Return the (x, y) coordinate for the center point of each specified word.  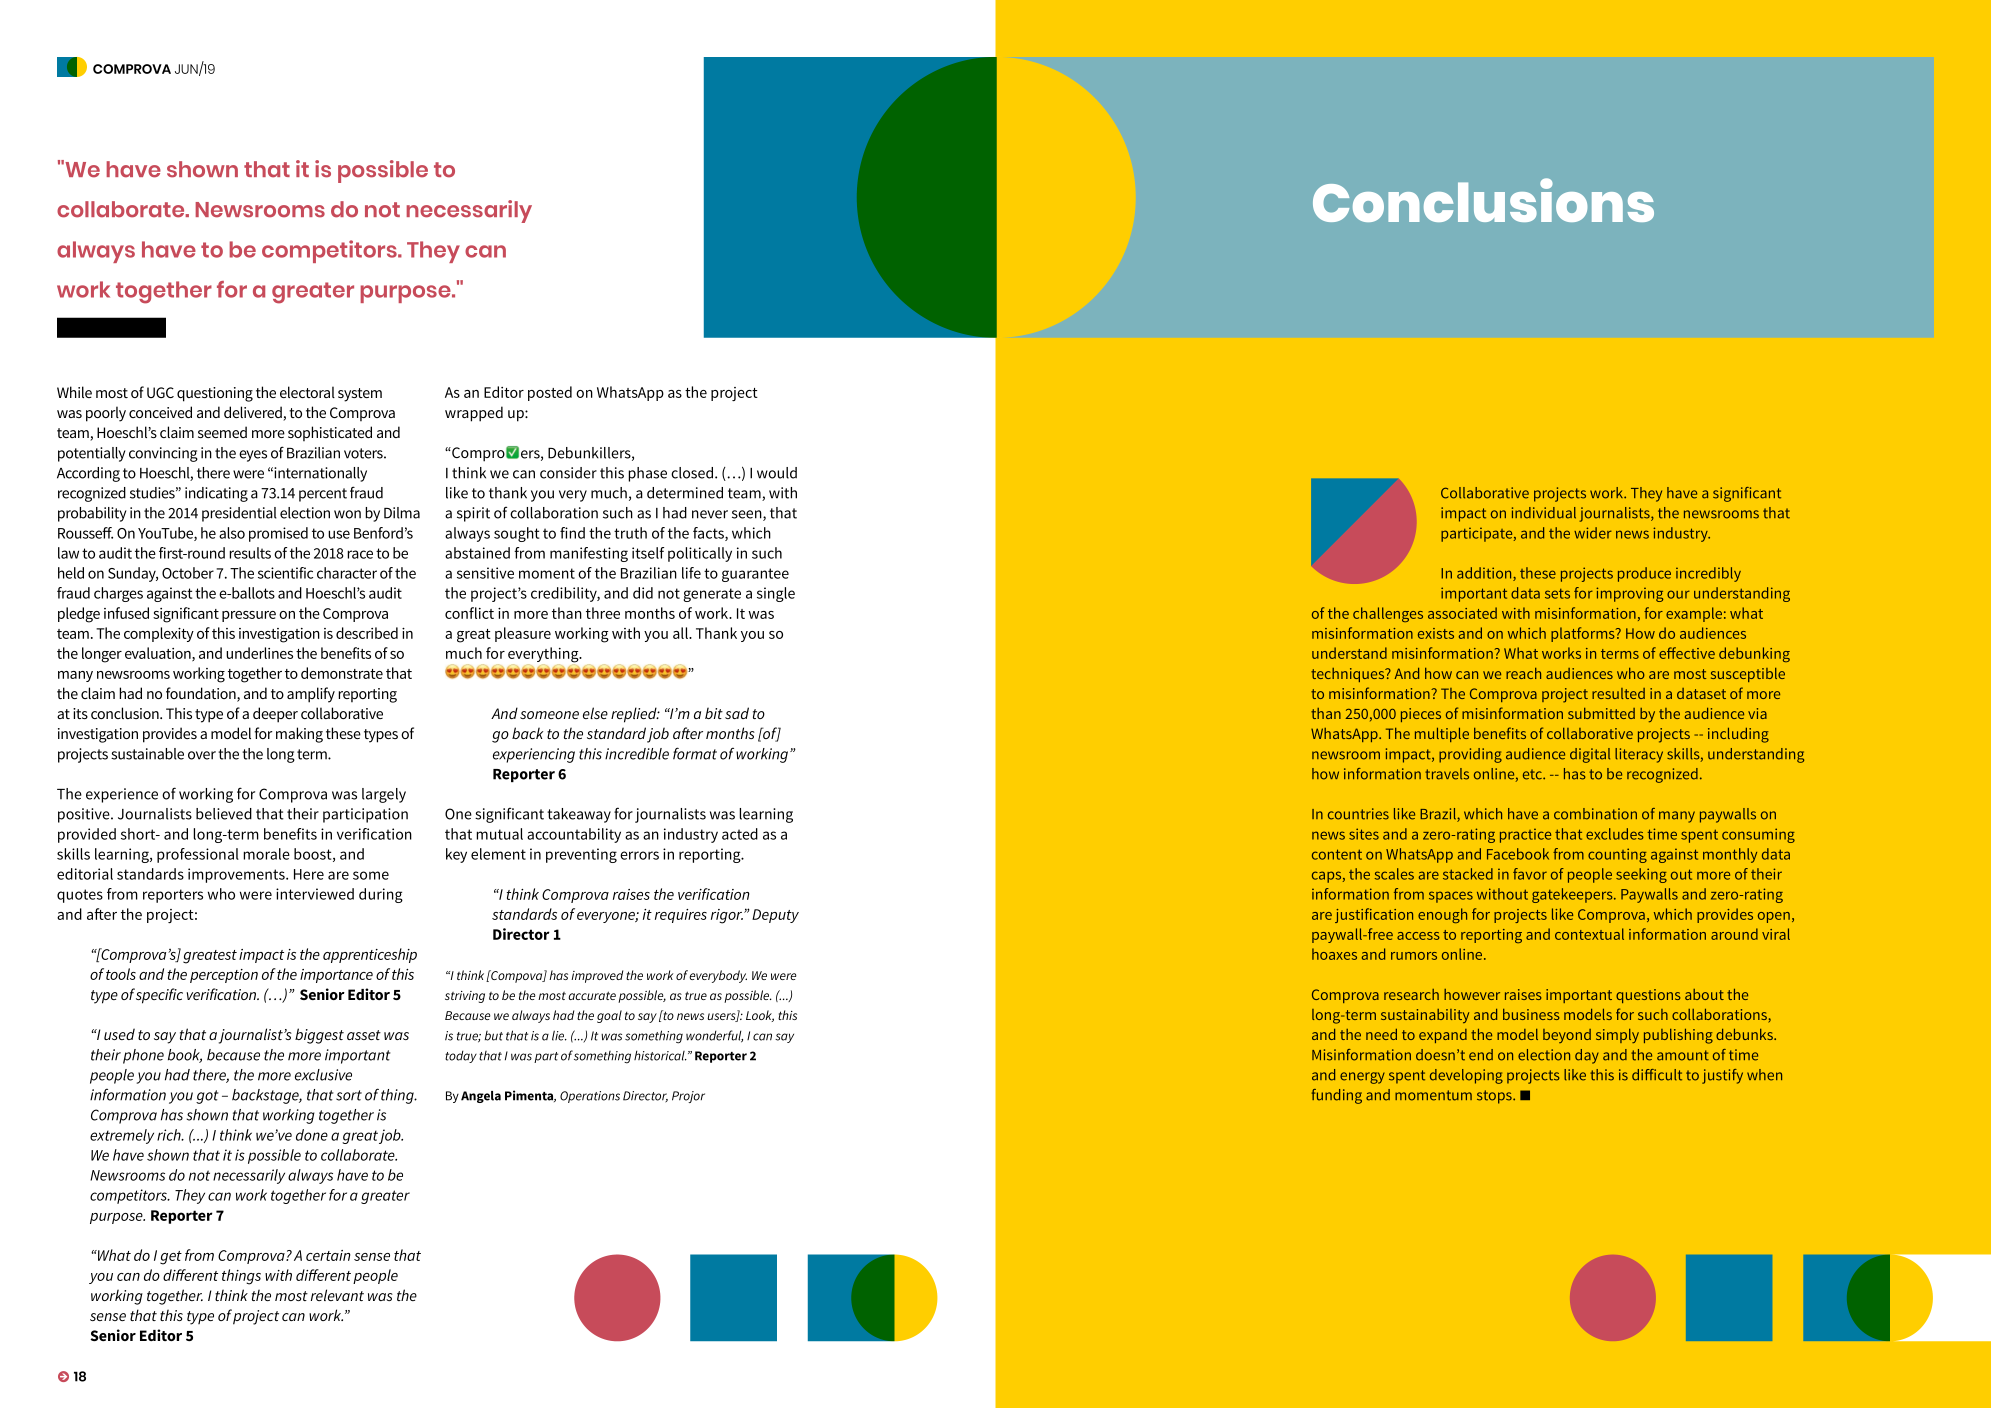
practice (1525, 836)
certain (328, 1255)
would (777, 473)
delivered (254, 413)
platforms (1584, 634)
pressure (249, 616)
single (776, 594)
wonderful (714, 1036)
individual (1544, 513)
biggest (319, 1036)
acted (740, 834)
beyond (1567, 1036)
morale (266, 854)
